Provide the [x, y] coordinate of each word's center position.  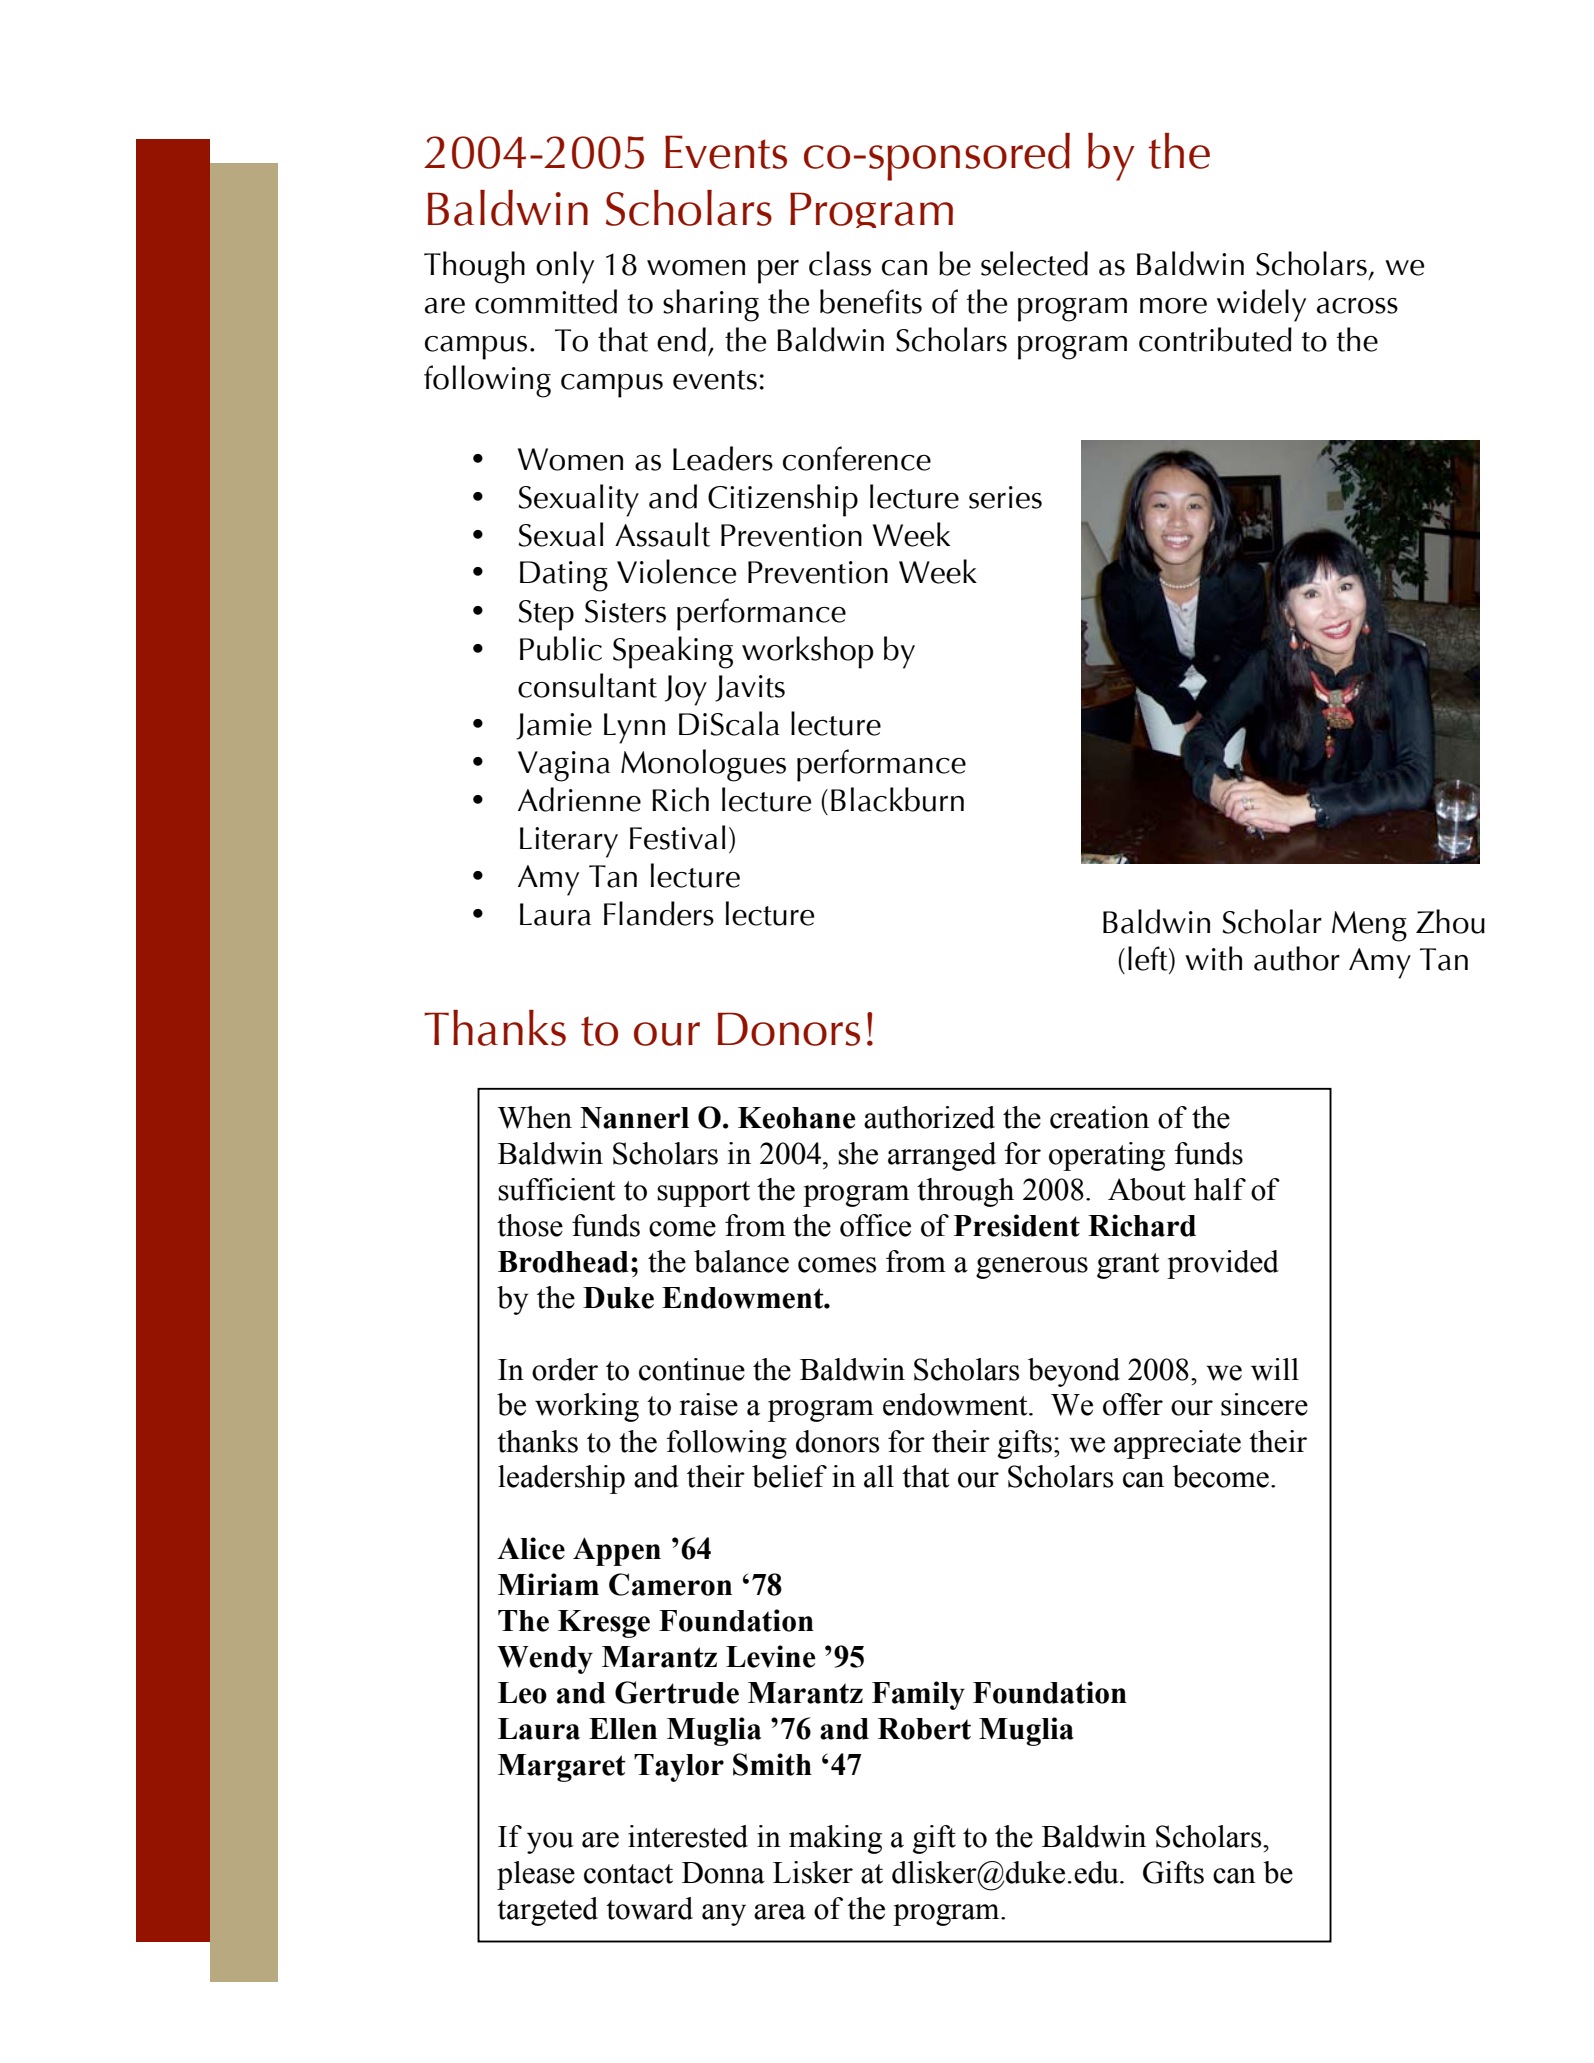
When [535, 1117]
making [835, 1839]
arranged [942, 1156]
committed [546, 301]
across [1357, 306]
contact [628, 1874]
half [1220, 1189]
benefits [871, 301]
